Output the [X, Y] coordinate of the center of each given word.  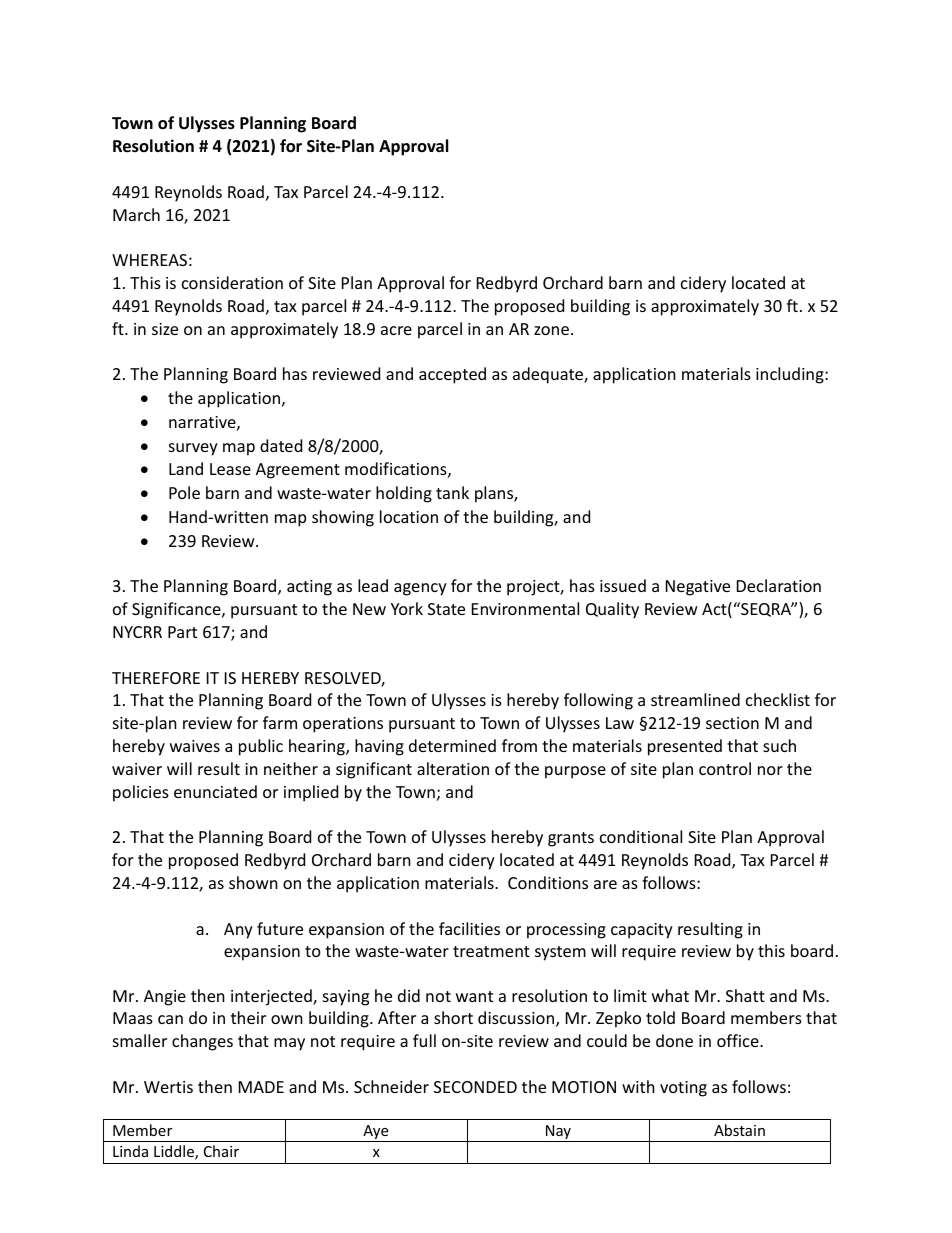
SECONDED [475, 1087]
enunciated [215, 791]
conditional [641, 836]
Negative [698, 588]
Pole [184, 492]
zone [551, 330]
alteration [453, 768]
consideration [232, 282]
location [409, 516]
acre [396, 330]
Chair [221, 1151]
